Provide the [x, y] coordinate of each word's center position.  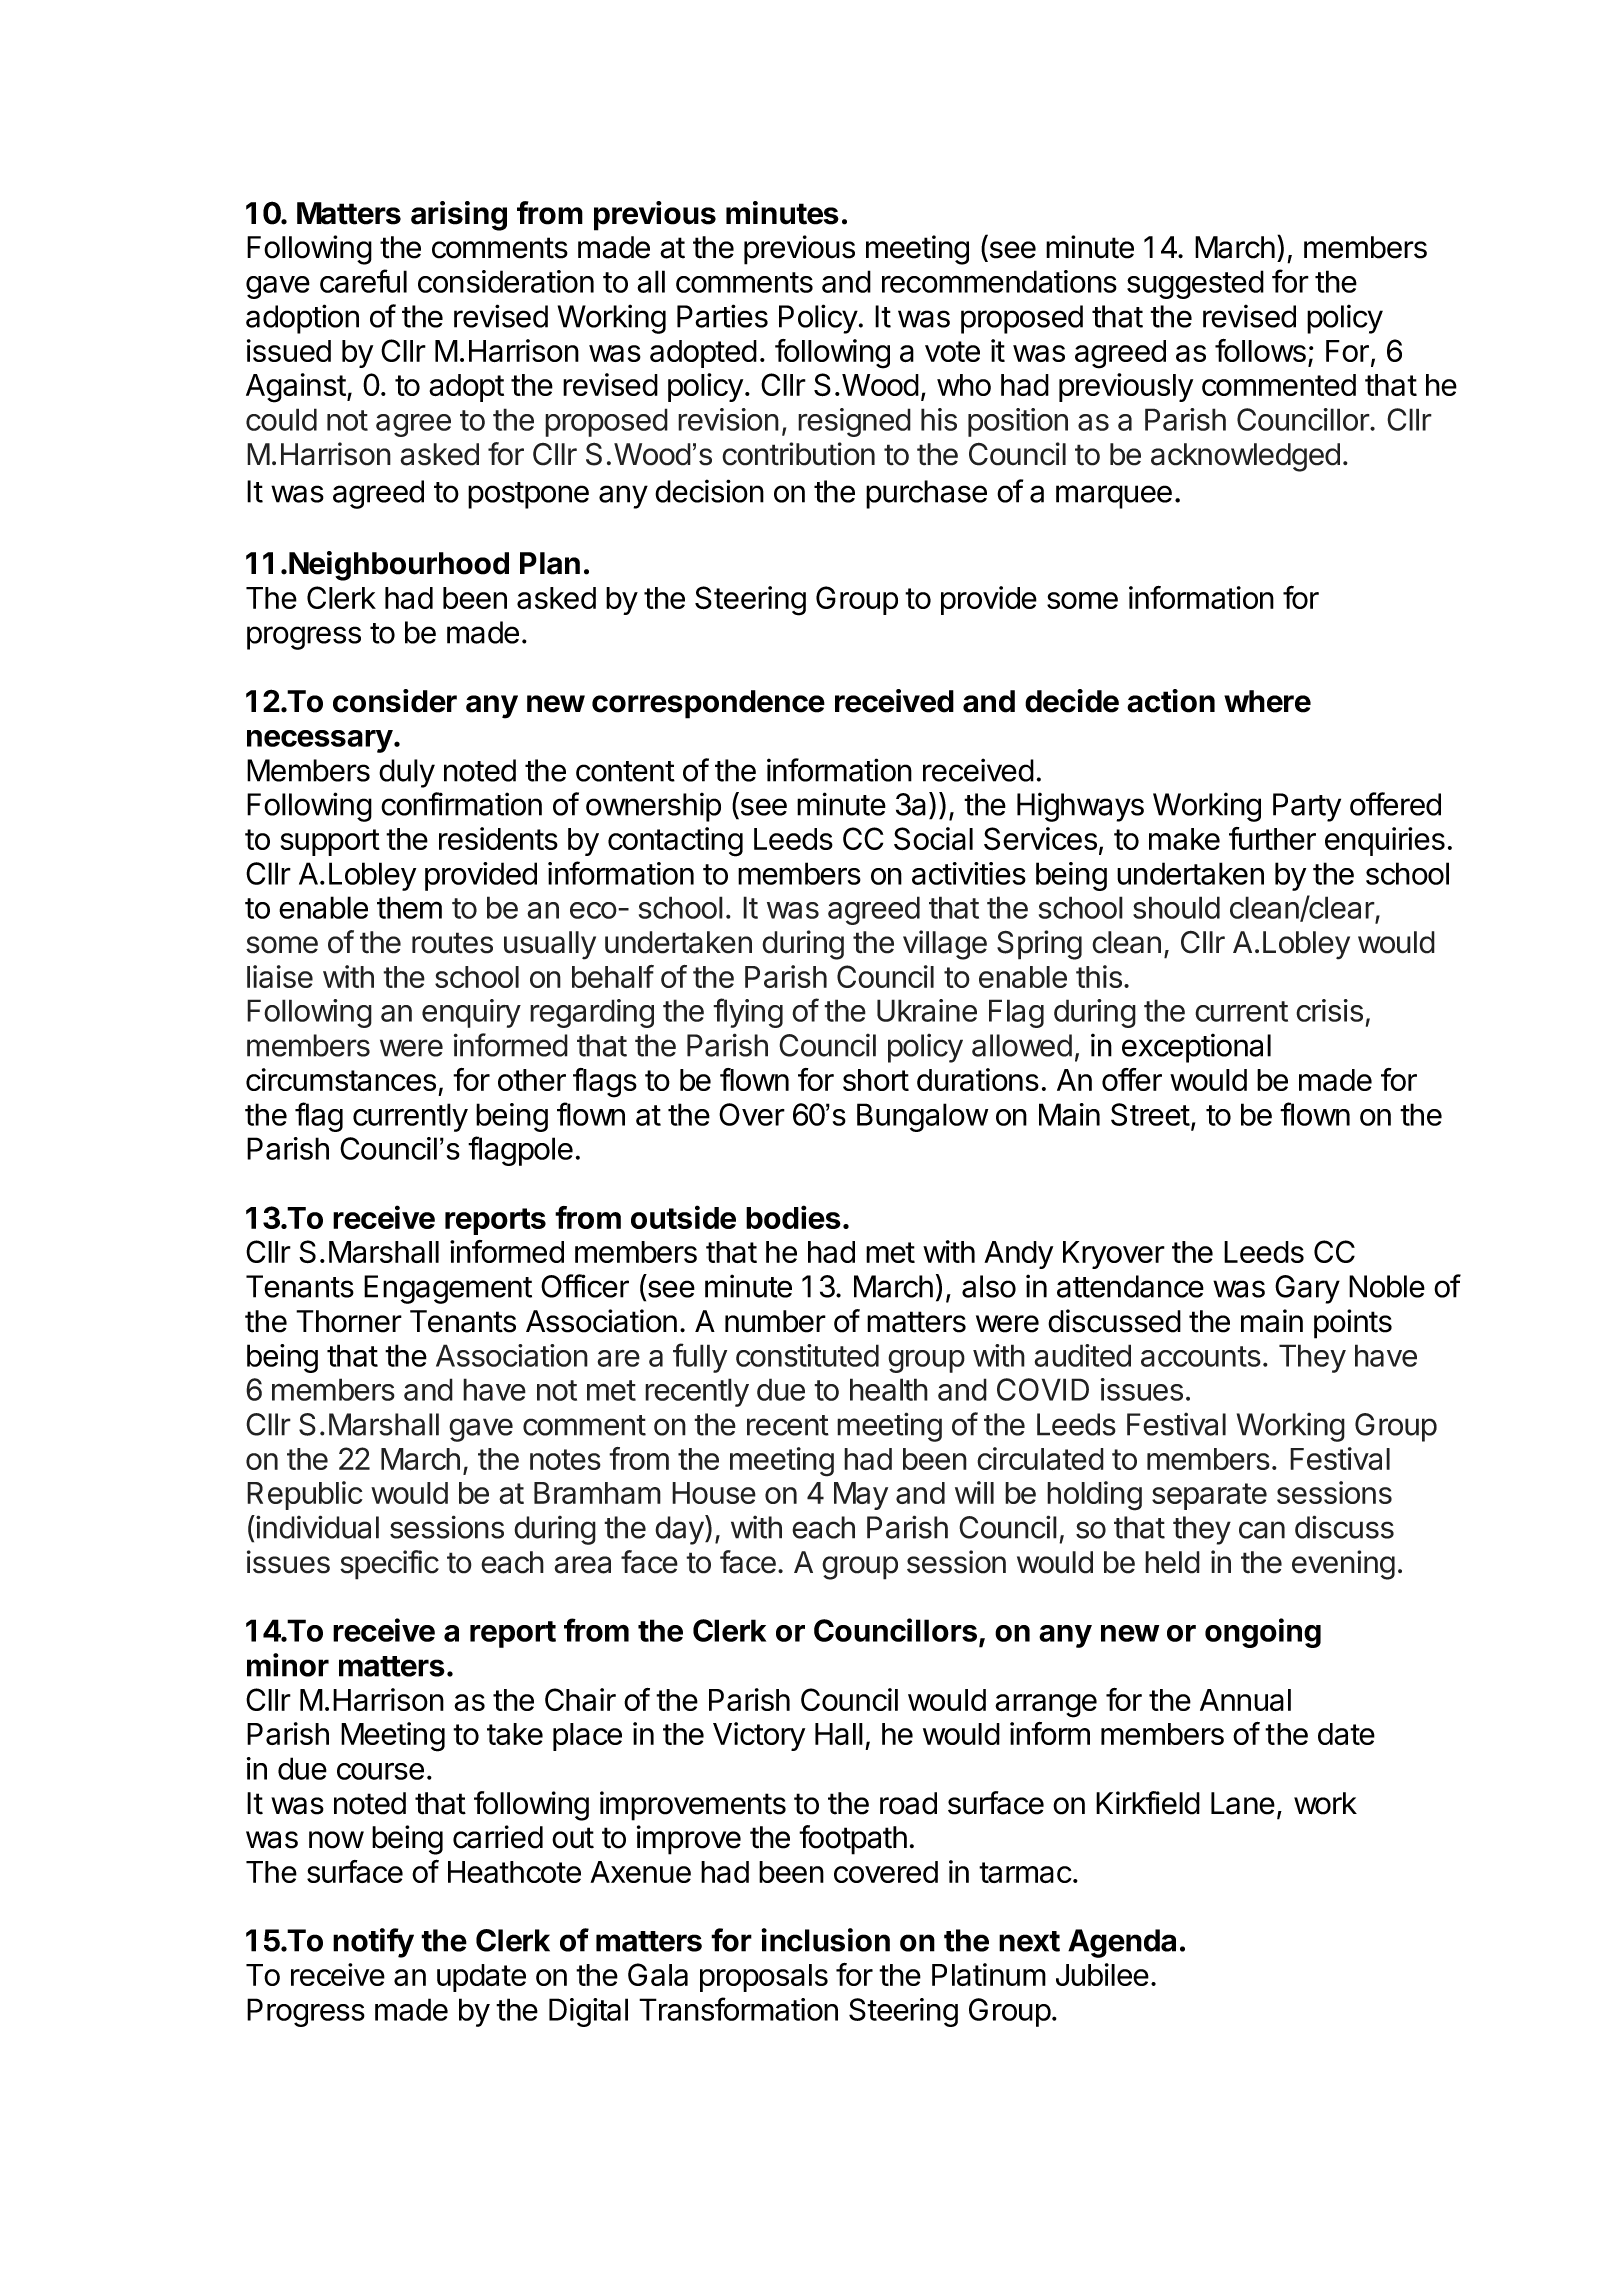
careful [363, 281]
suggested [1195, 284]
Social [933, 838]
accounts [1201, 1356]
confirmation [461, 804]
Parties [722, 316]
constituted [807, 1355]
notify [373, 1943]
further [1272, 838]
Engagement [448, 1289]
